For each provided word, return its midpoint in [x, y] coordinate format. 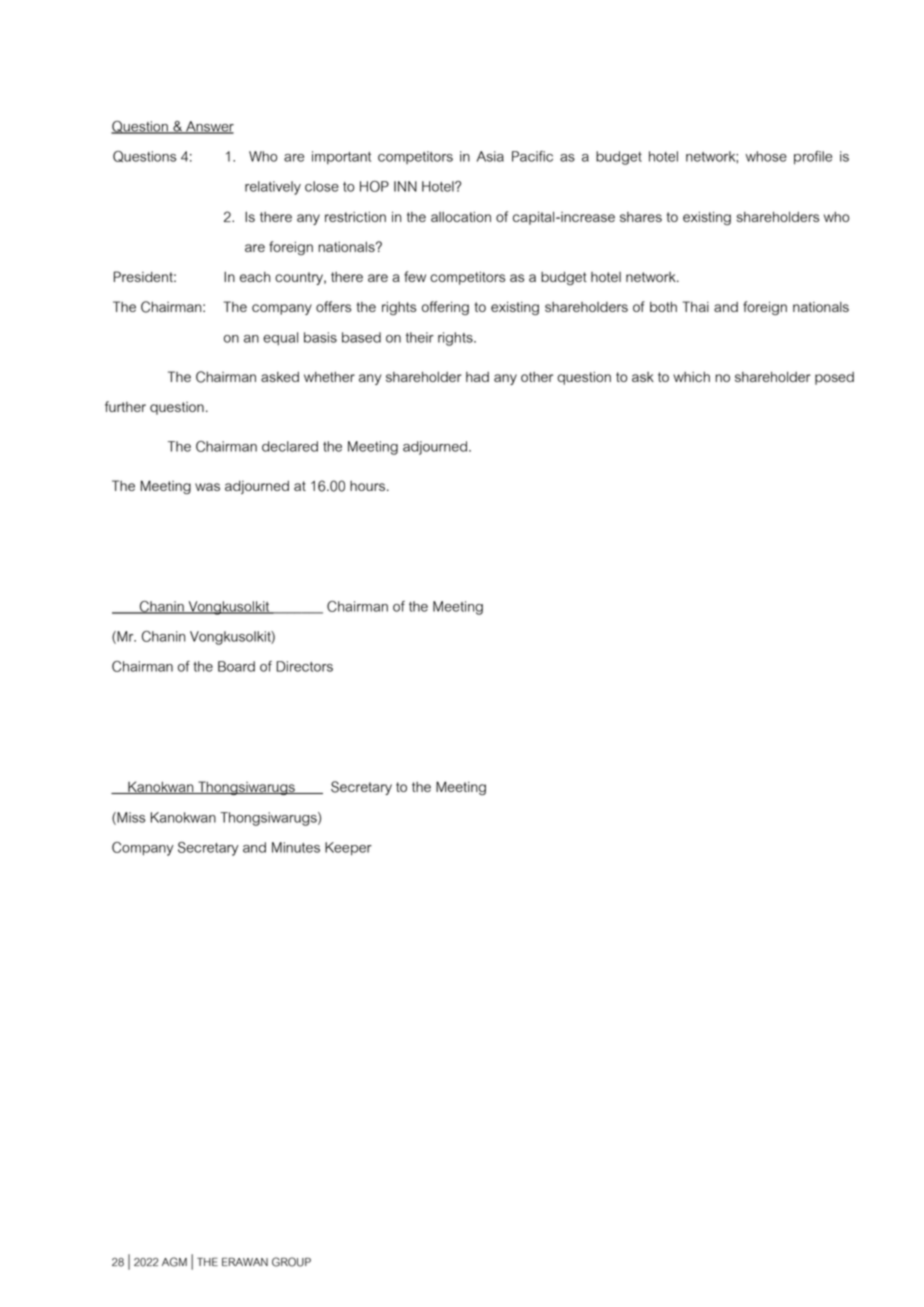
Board [236, 666]
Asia [490, 156]
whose [766, 156]
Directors [304, 666]
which [691, 376]
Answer [209, 127]
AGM [174, 1262]
